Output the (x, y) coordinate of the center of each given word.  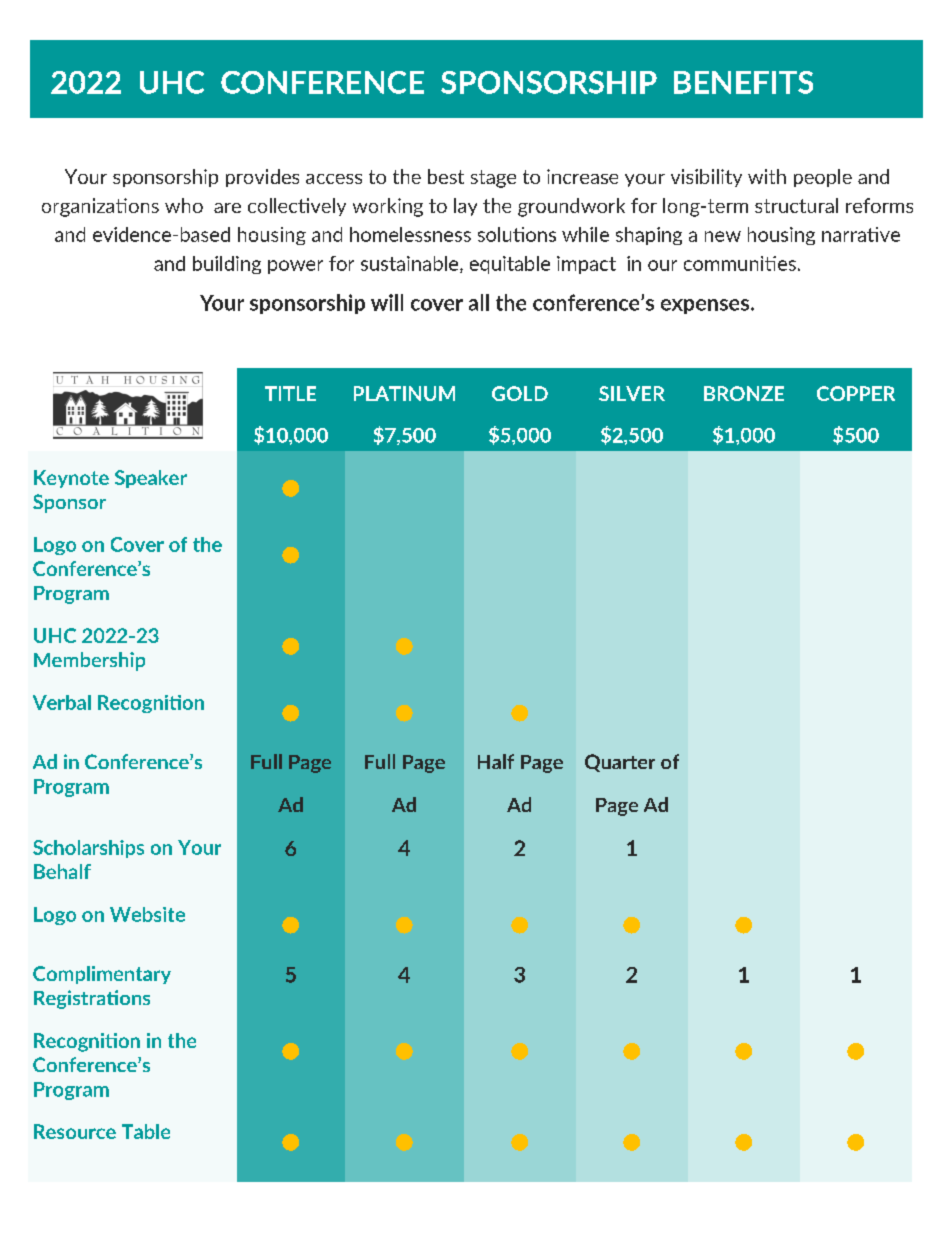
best (446, 176)
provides (262, 178)
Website (147, 914)
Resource (75, 1131)
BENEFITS (743, 82)
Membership (89, 661)
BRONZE (744, 393)
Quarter (620, 763)
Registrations (92, 999)
